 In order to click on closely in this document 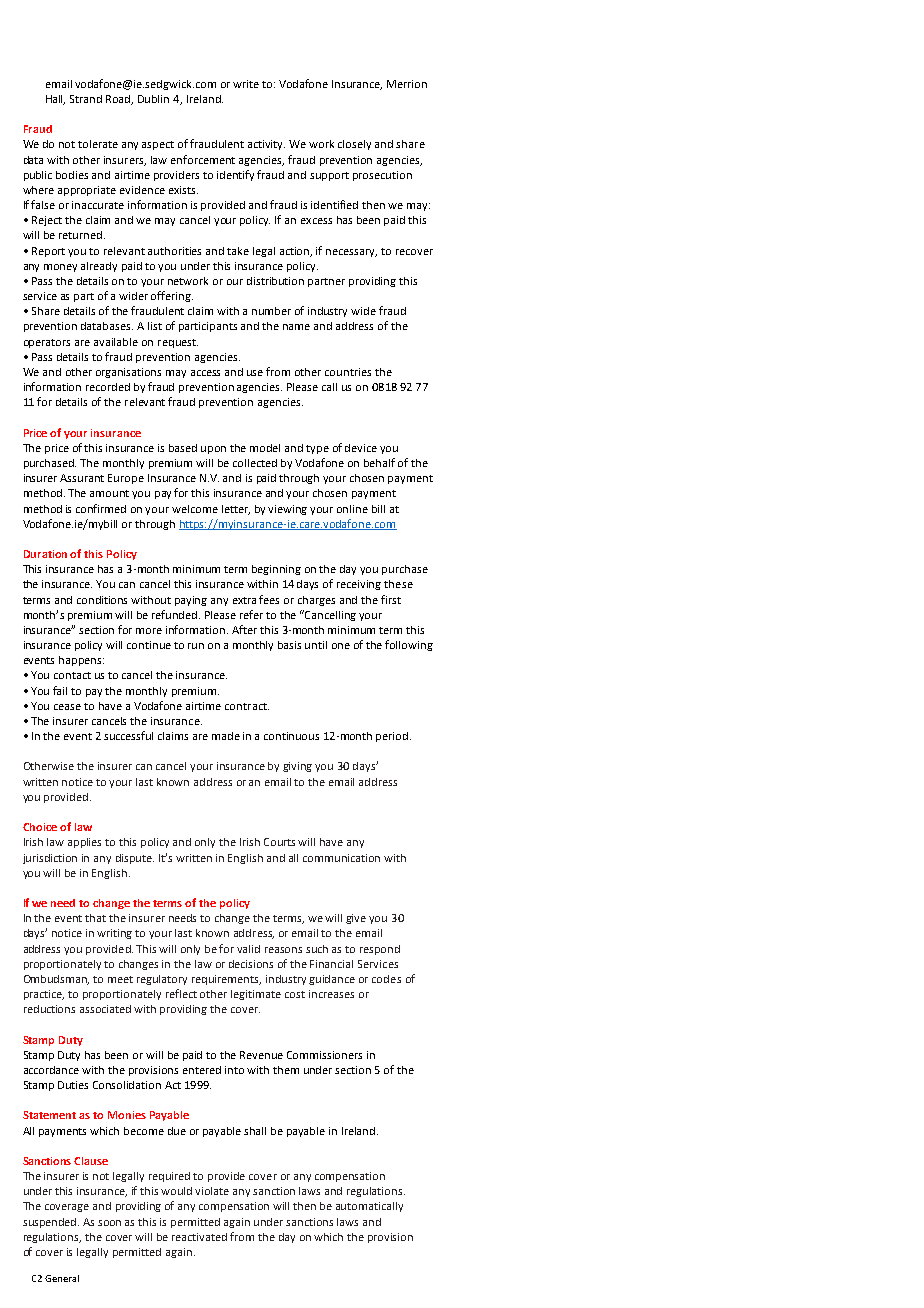, I will do `click(354, 145)`.
